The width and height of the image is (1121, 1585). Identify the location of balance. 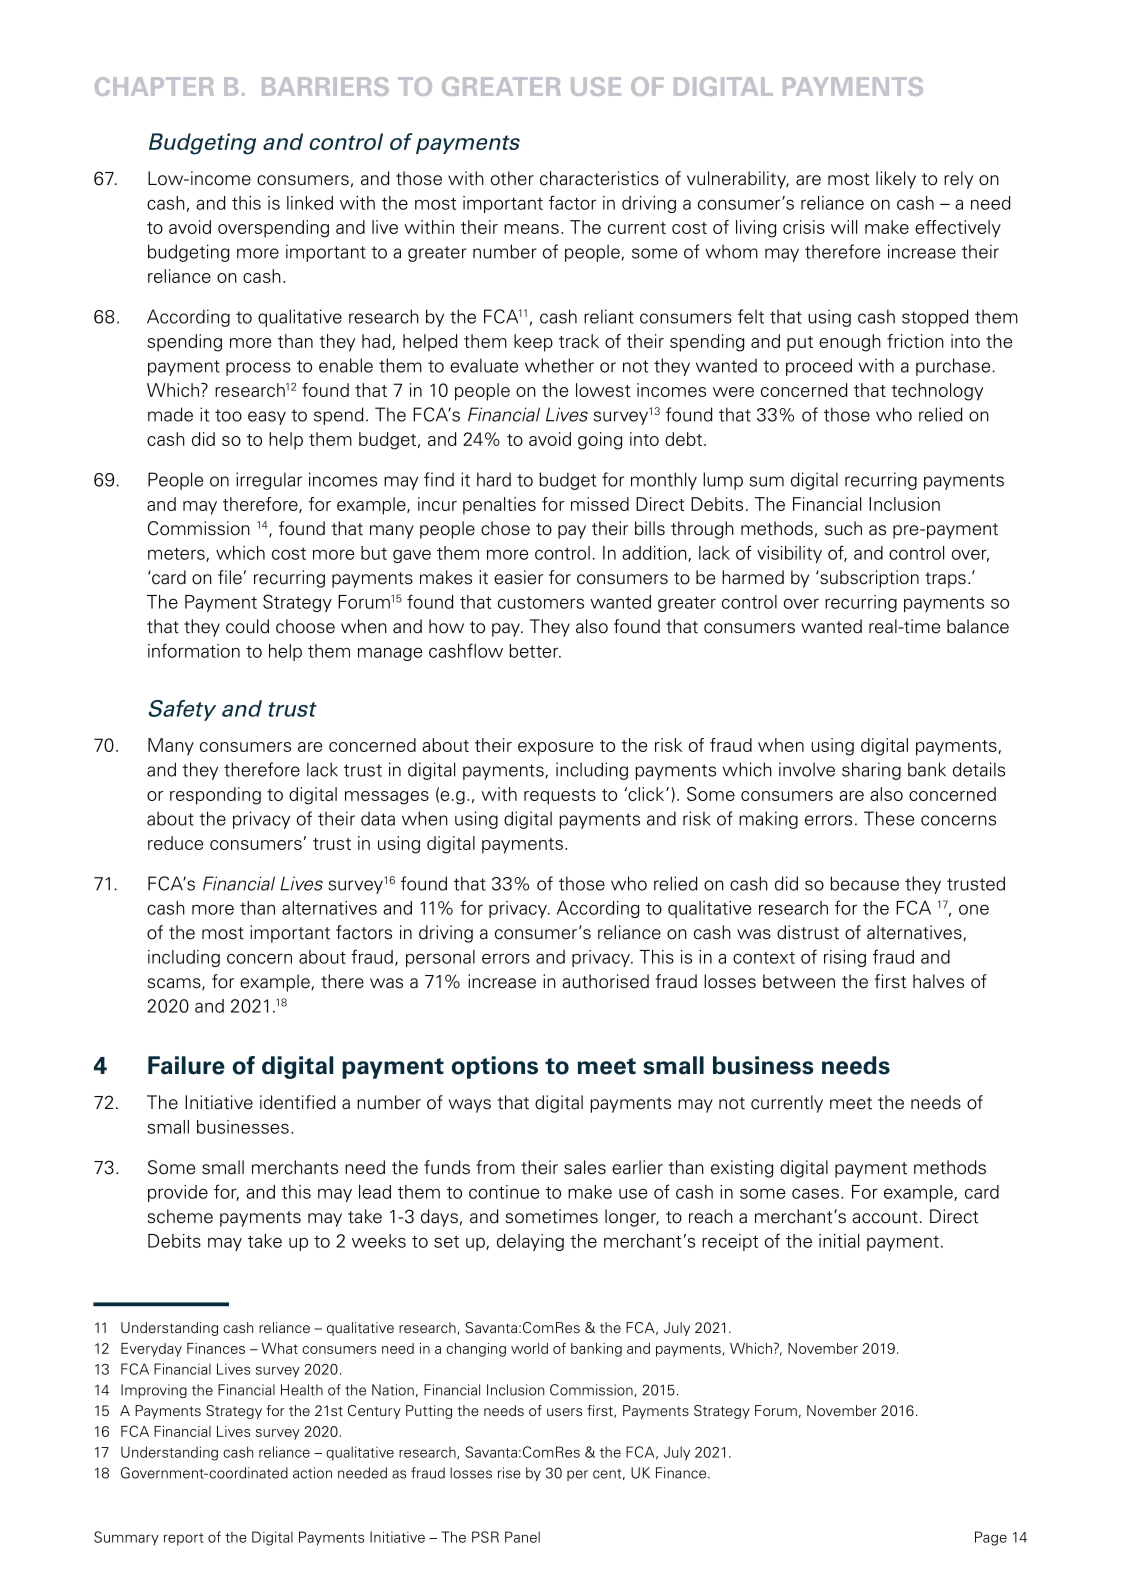
(978, 626).
